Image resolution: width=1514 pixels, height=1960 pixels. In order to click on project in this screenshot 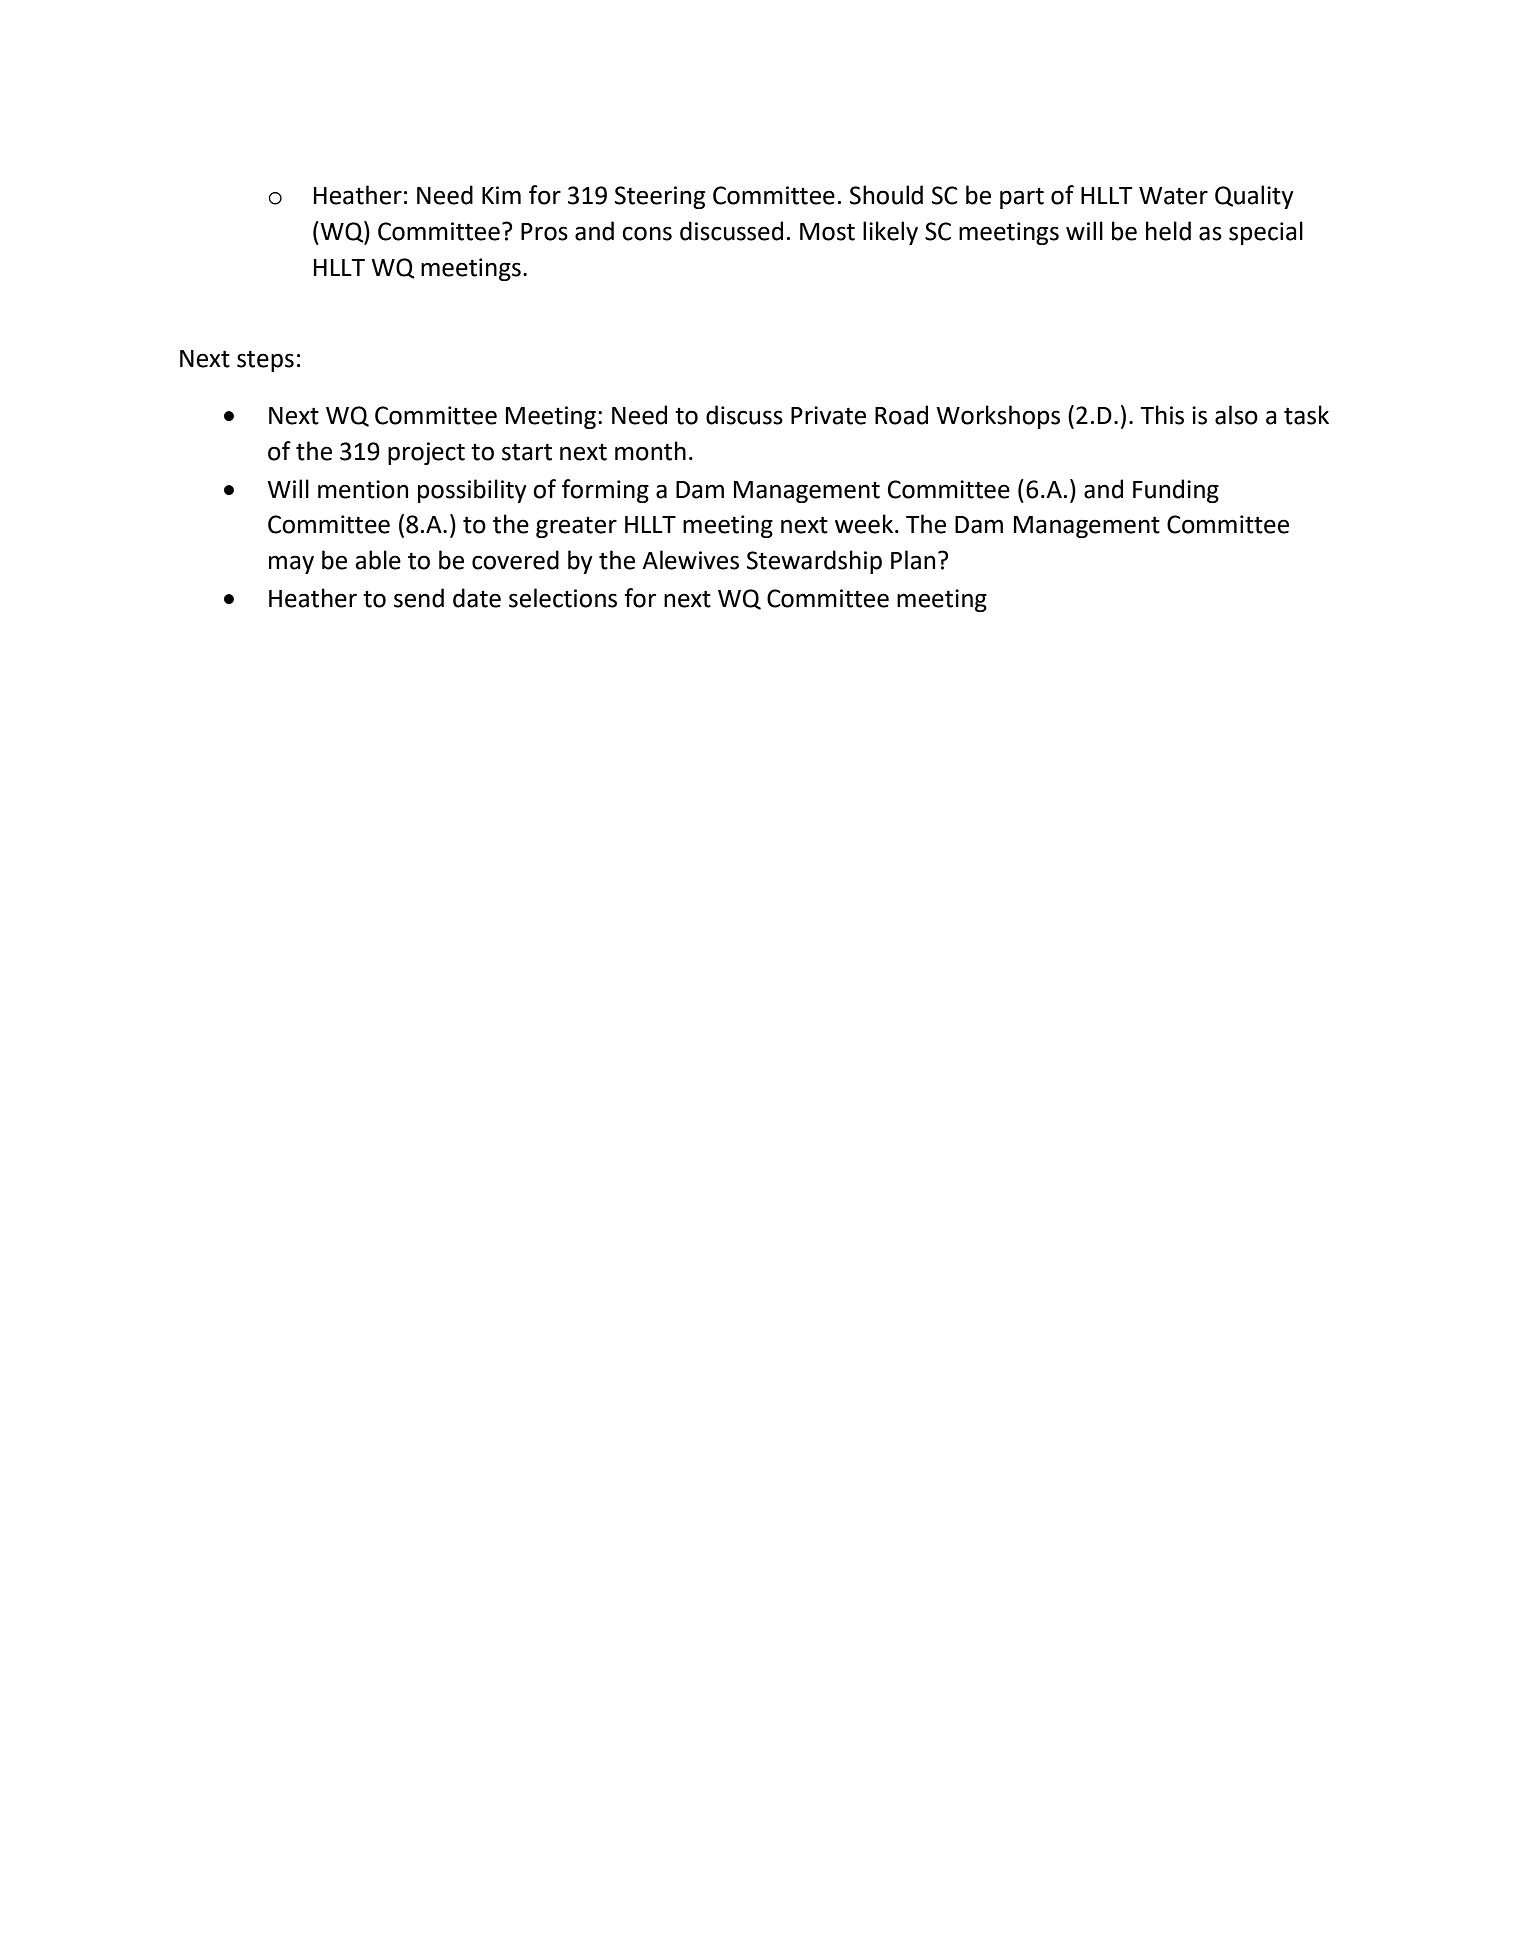, I will do `click(426, 453)`.
